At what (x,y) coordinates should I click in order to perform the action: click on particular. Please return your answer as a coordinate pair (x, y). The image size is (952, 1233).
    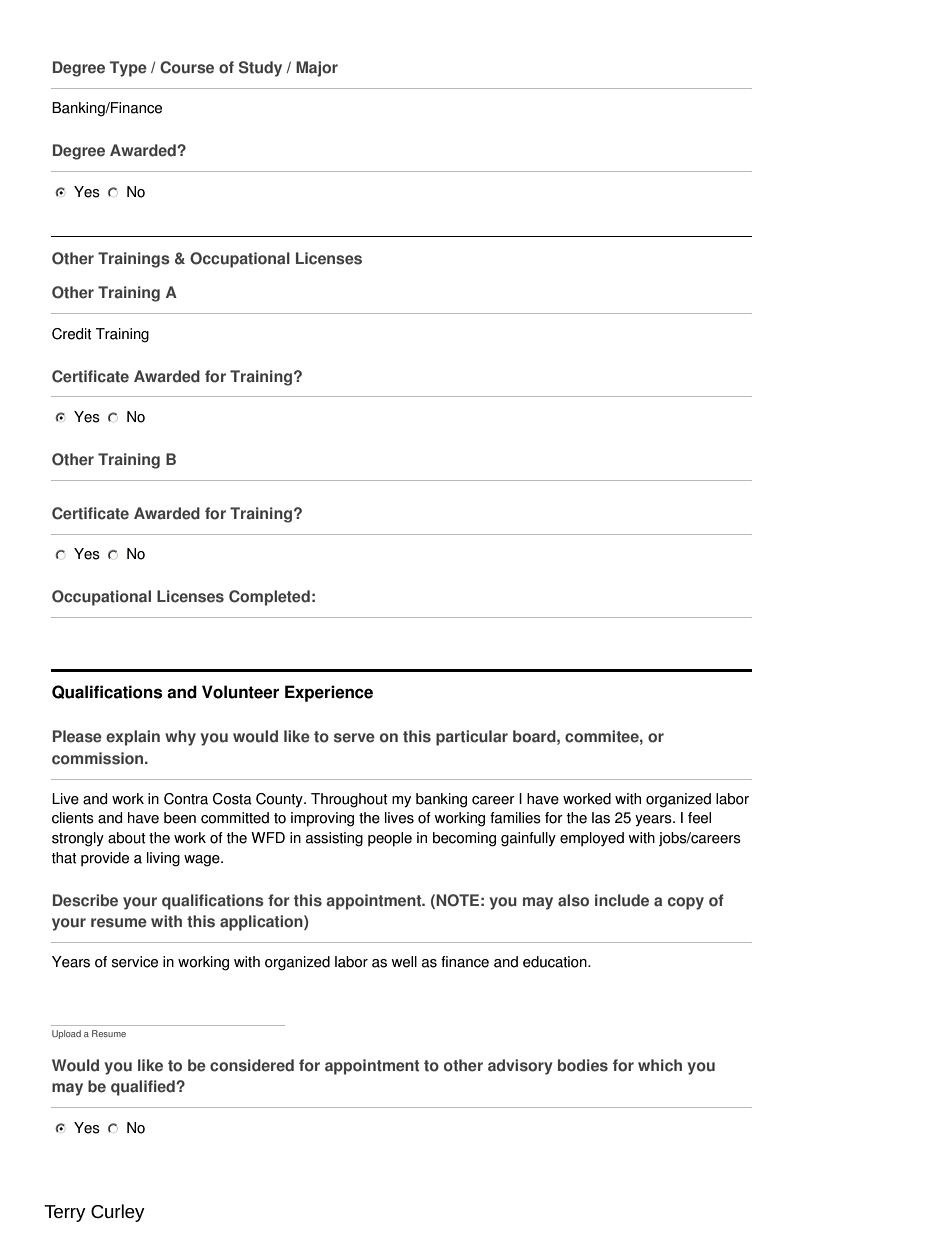
    Looking at the image, I should click on (472, 738).
